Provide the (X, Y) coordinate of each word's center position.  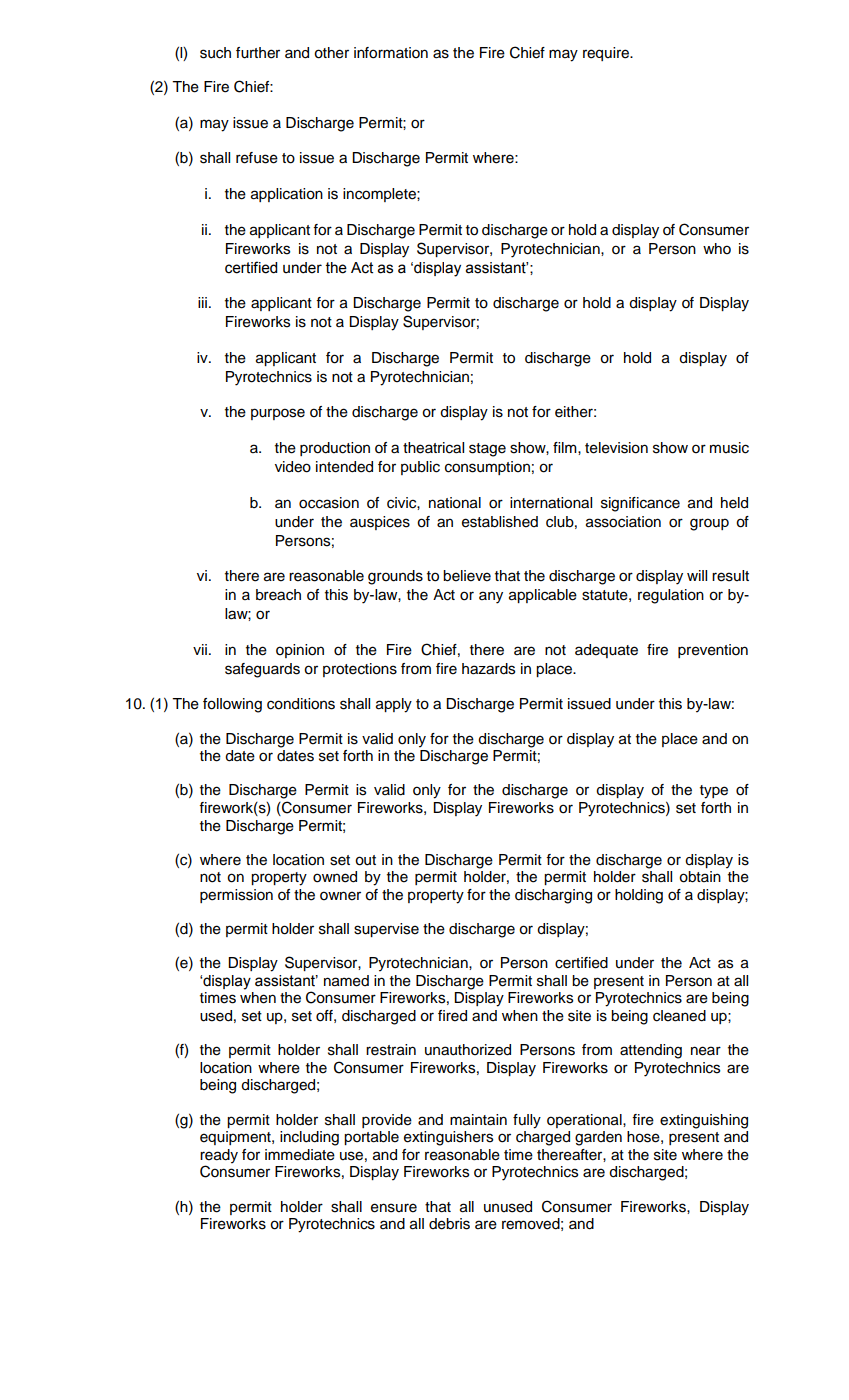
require (607, 54)
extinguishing (704, 1121)
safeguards (262, 670)
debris (449, 1224)
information (391, 53)
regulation (671, 596)
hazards (488, 669)
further (258, 53)
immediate (300, 1155)
